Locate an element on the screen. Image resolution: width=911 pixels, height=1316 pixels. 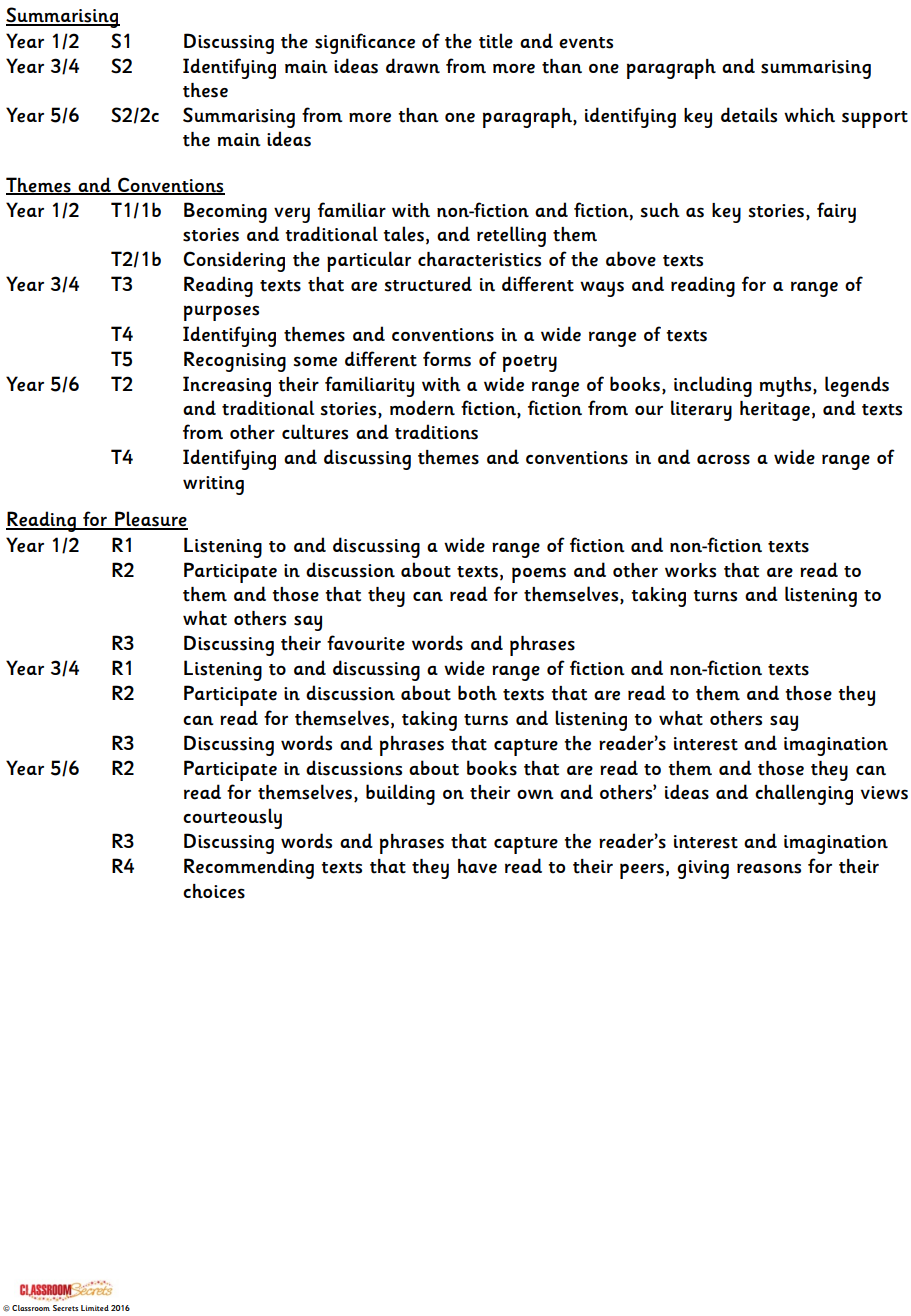
Secrets is located at coordinates (65, 1308).
